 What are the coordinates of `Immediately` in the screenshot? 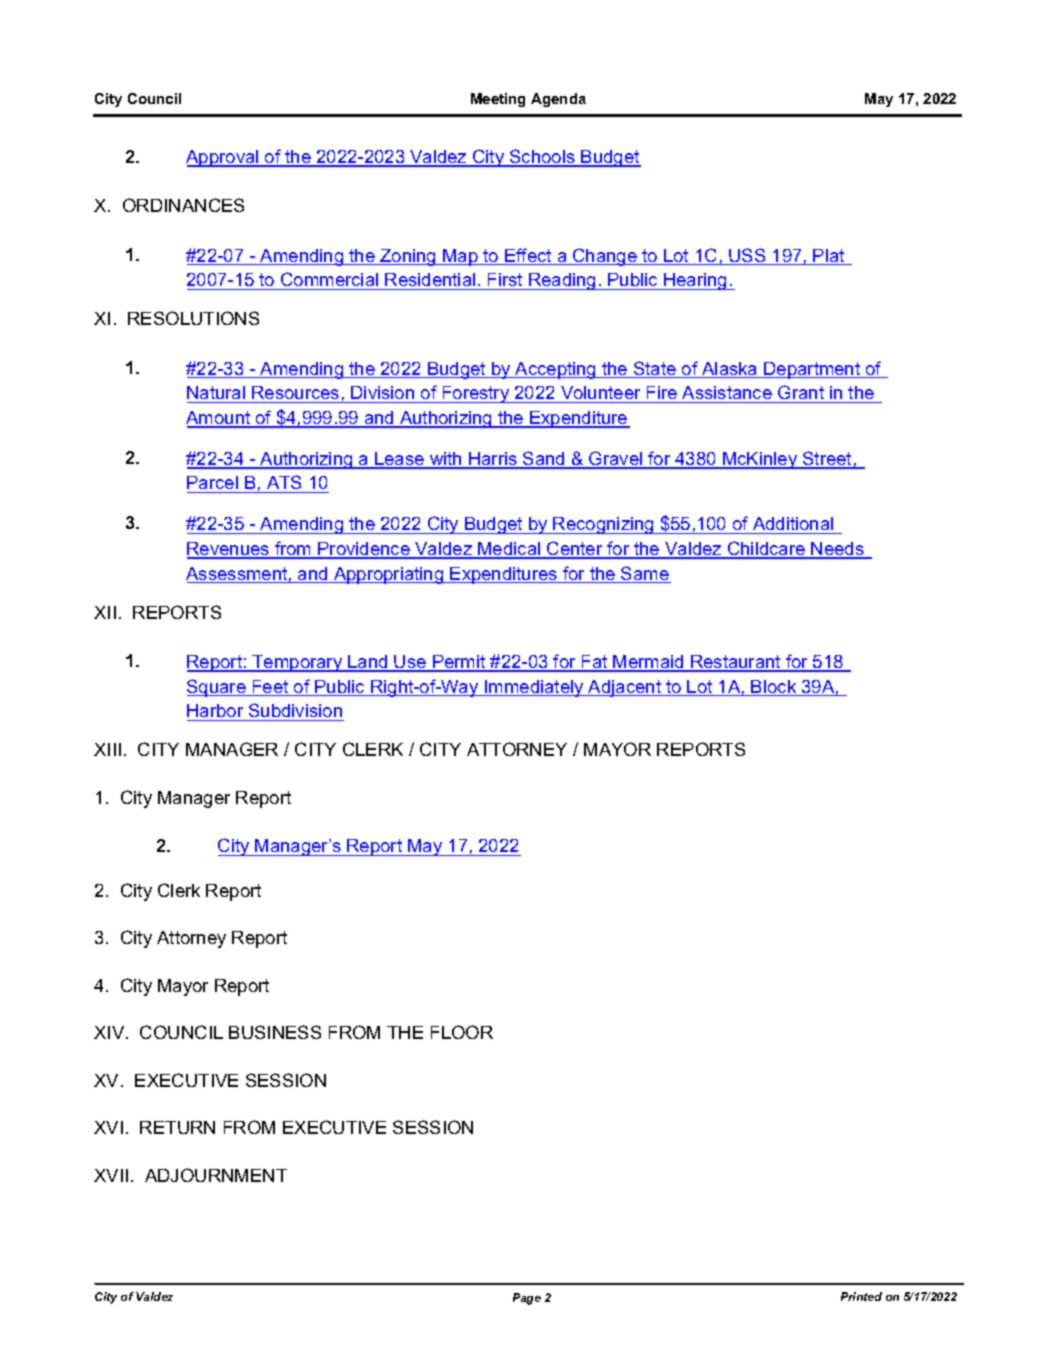 It's located at (534, 688).
